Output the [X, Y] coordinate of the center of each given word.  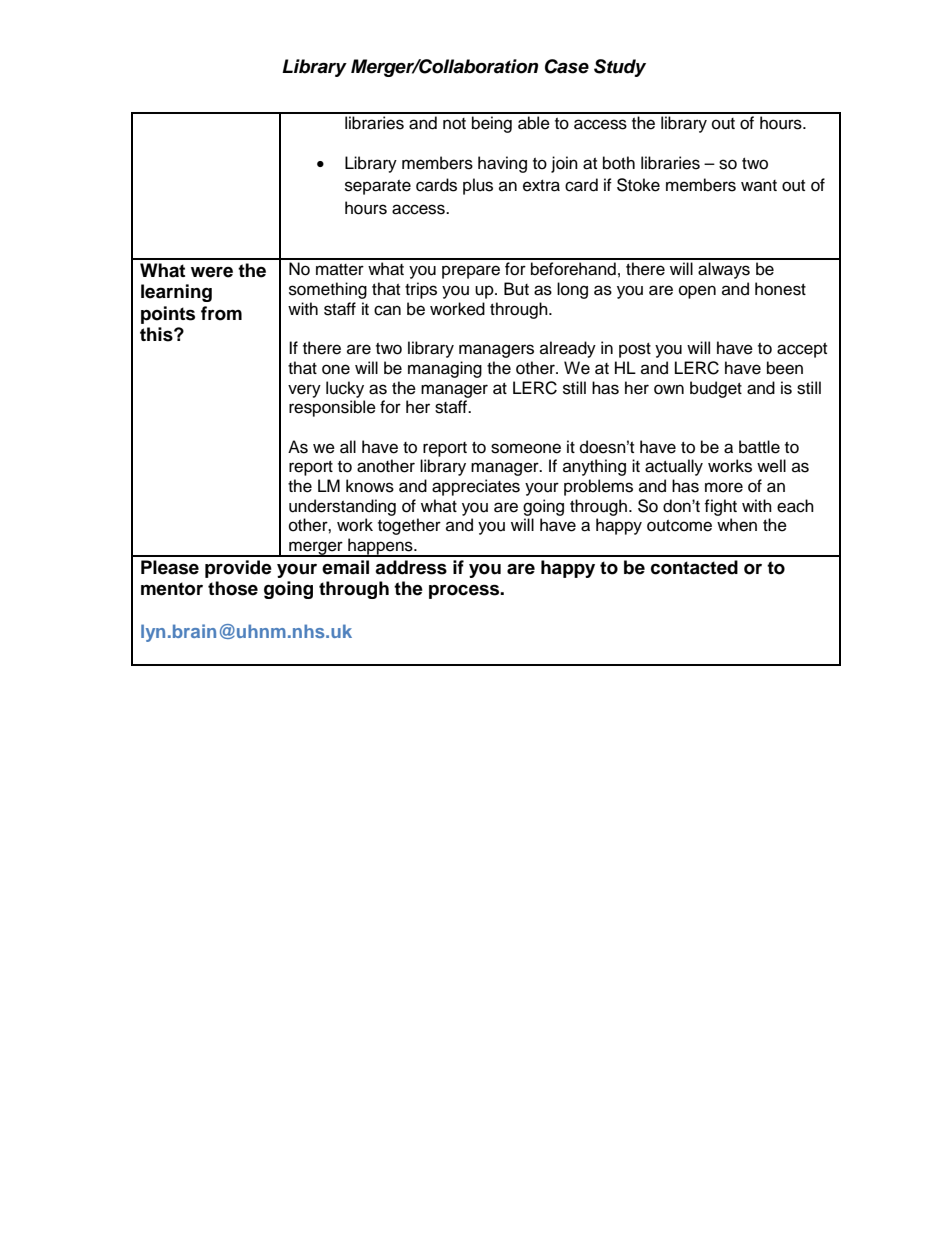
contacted [694, 567]
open [697, 292]
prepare [471, 272]
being [492, 124]
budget [716, 389]
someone [526, 448]
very [304, 391]
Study [620, 68]
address [411, 567]
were [212, 272]
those [233, 588]
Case [567, 66]
